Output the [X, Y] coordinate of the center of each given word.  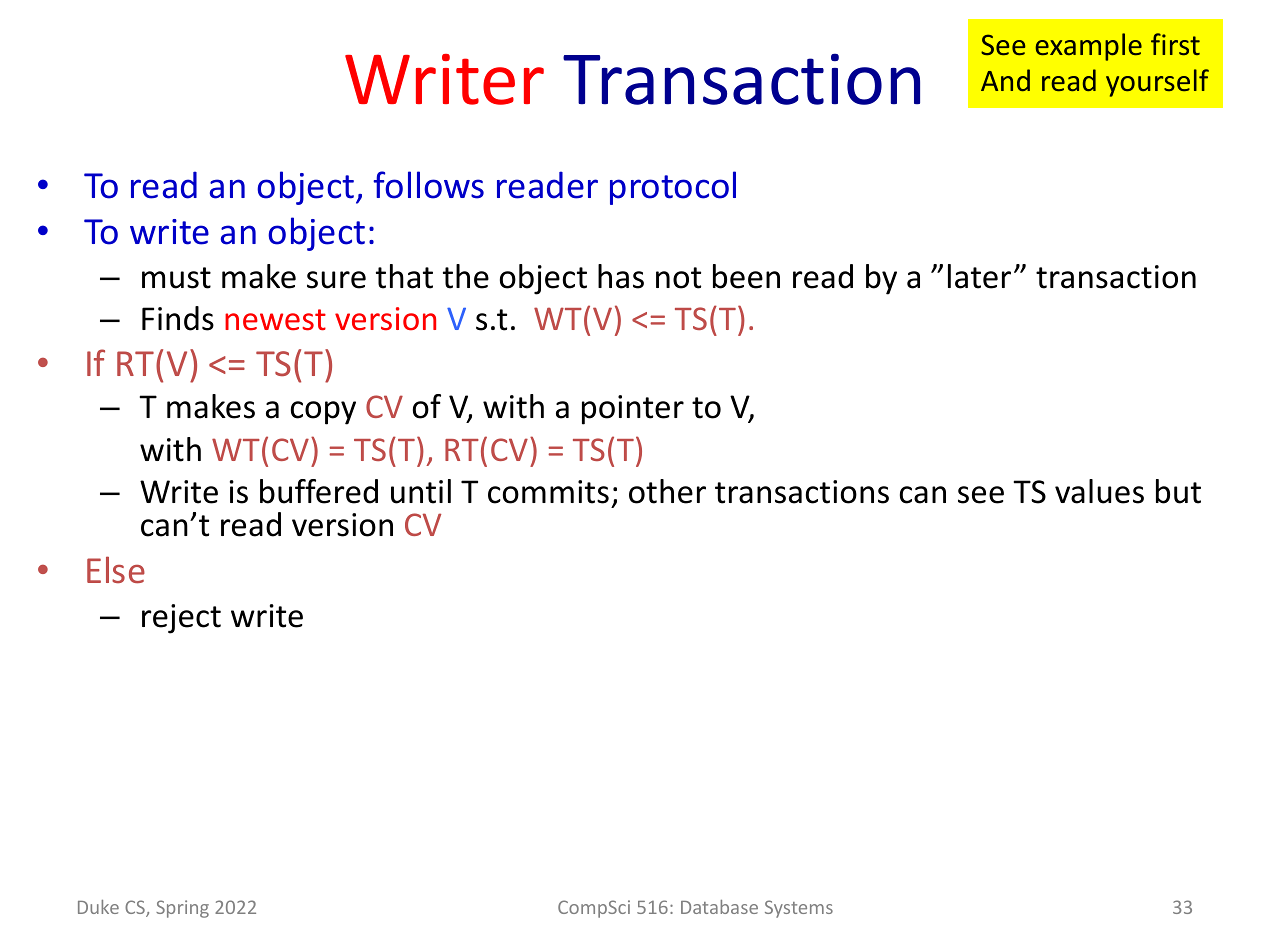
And [1005, 80]
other [667, 491]
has [621, 276]
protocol [673, 188]
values [1099, 491]
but [1178, 491]
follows [428, 185]
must [176, 278]
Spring [182, 909]
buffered [319, 491]
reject [181, 619]
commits [548, 492]
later [979, 276]
